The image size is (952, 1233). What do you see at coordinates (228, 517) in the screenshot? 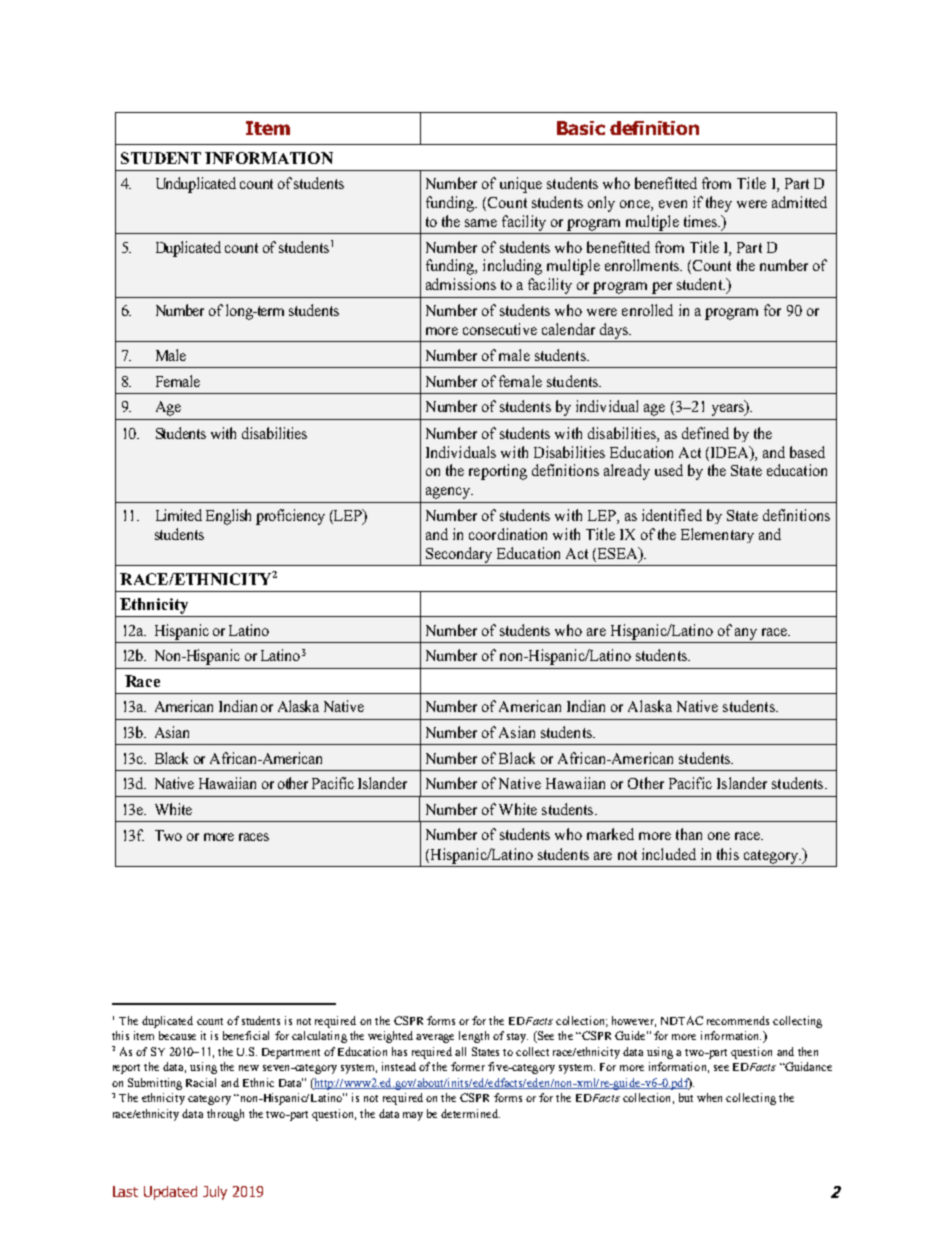
I see `English` at bounding box center [228, 517].
